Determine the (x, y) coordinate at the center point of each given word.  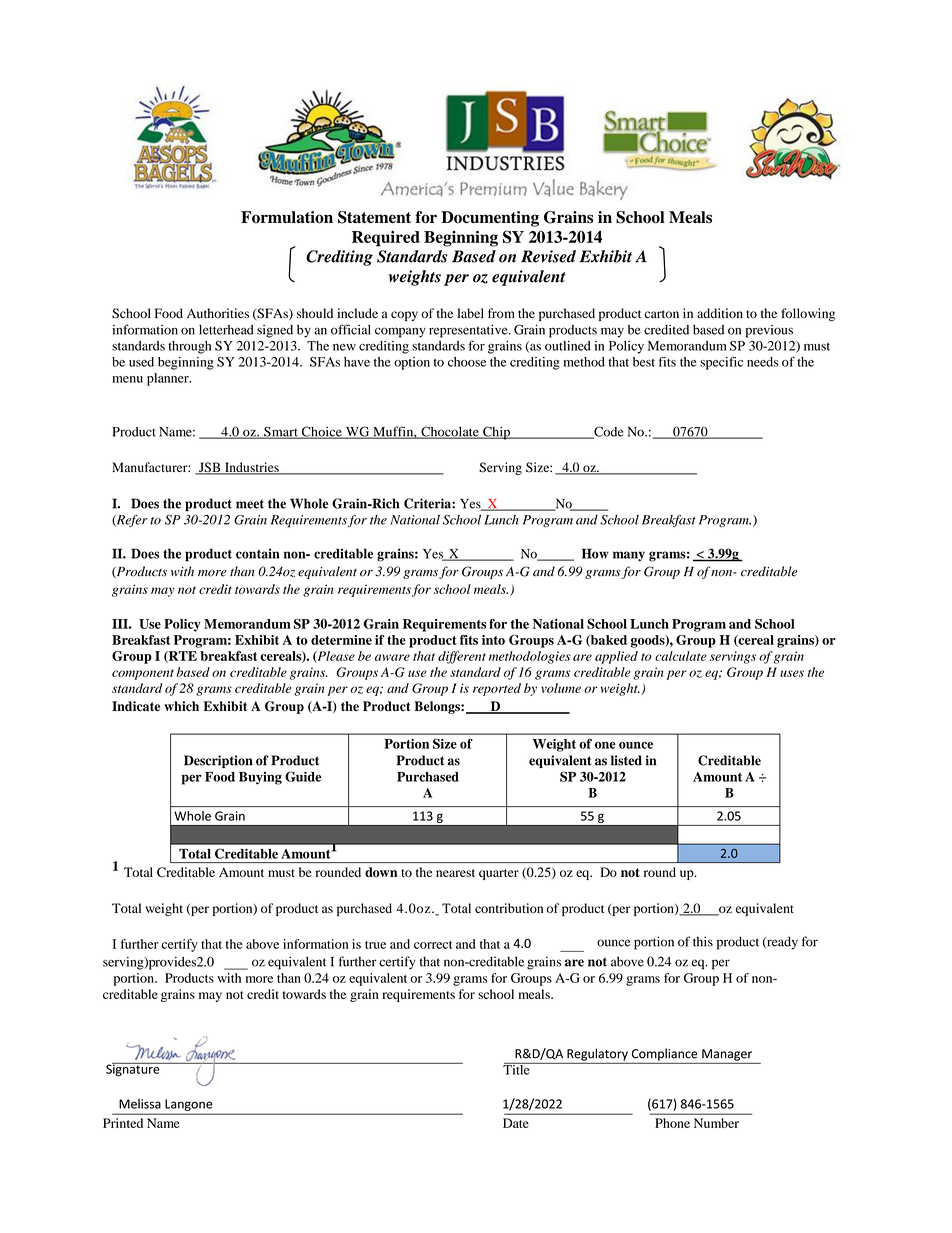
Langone (188, 1105)
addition (720, 313)
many (629, 556)
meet (250, 504)
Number (716, 1123)
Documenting (490, 219)
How (595, 553)
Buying (260, 778)
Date (516, 1123)
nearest (455, 873)
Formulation (287, 217)
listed (626, 760)
